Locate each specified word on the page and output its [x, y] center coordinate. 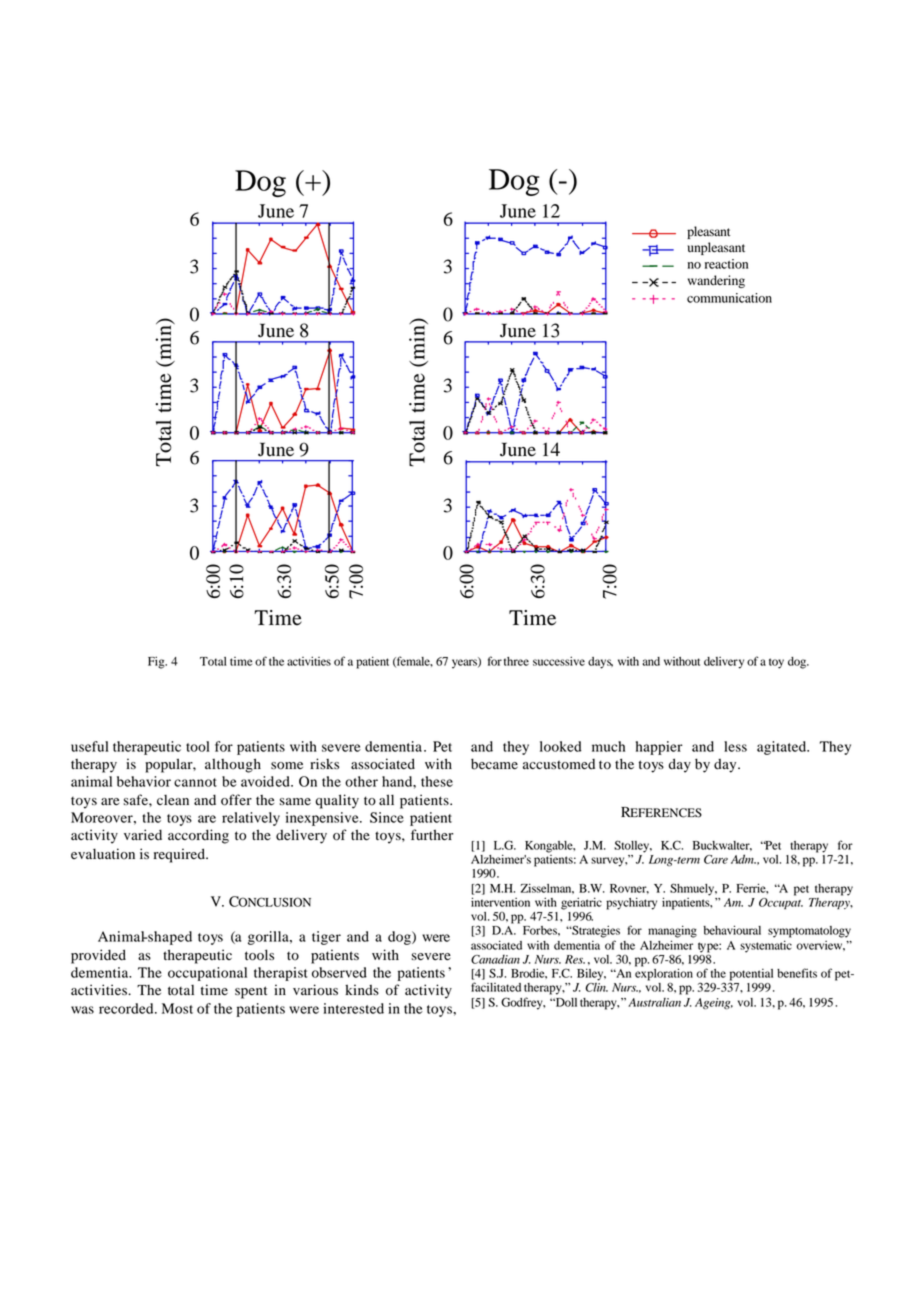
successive [559, 661]
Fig [157, 662]
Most [177, 1008]
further [432, 835]
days [600, 663]
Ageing [714, 1003]
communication [729, 298]
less [735, 746]
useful [90, 746]
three [516, 661]
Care [716, 859]
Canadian [495, 959]
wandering [716, 281]
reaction [726, 264]
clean [173, 800]
